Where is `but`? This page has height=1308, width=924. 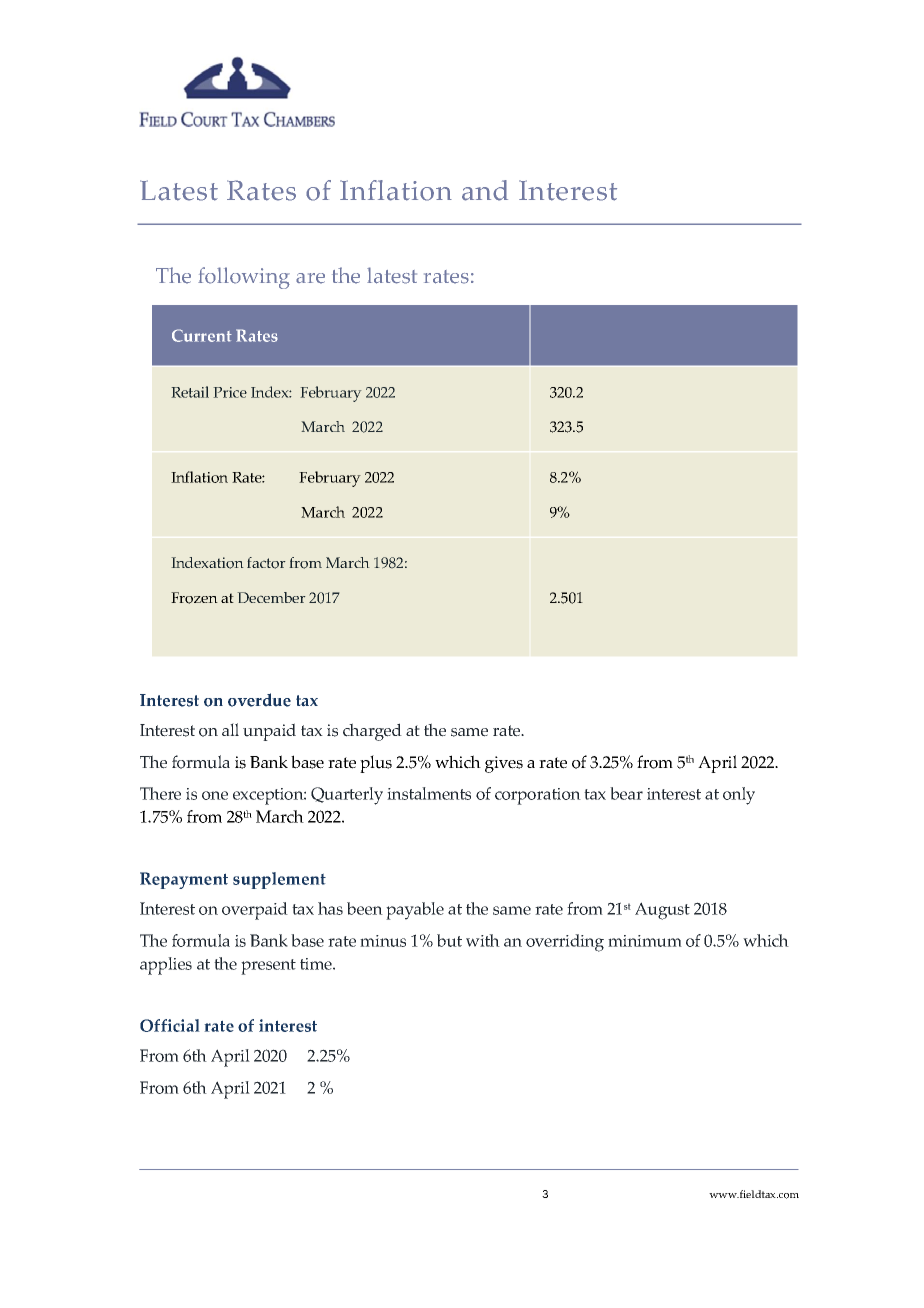 but is located at coordinates (449, 940).
